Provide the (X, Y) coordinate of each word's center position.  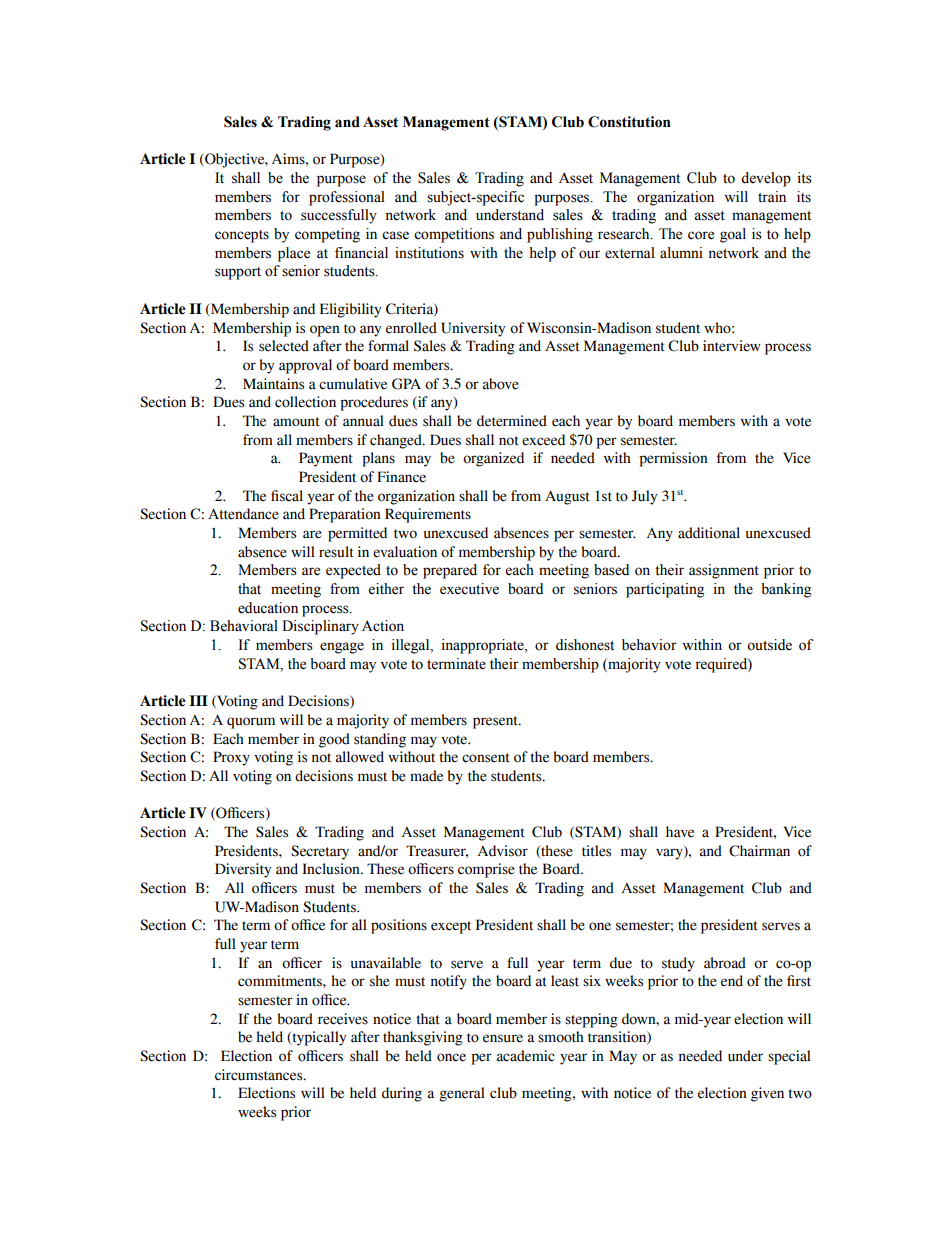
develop (766, 179)
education (268, 608)
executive (469, 589)
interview (732, 346)
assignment (724, 571)
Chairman (759, 851)
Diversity (243, 870)
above (501, 384)
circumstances (260, 1075)
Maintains (273, 384)
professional (347, 198)
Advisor (503, 851)
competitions (454, 235)
